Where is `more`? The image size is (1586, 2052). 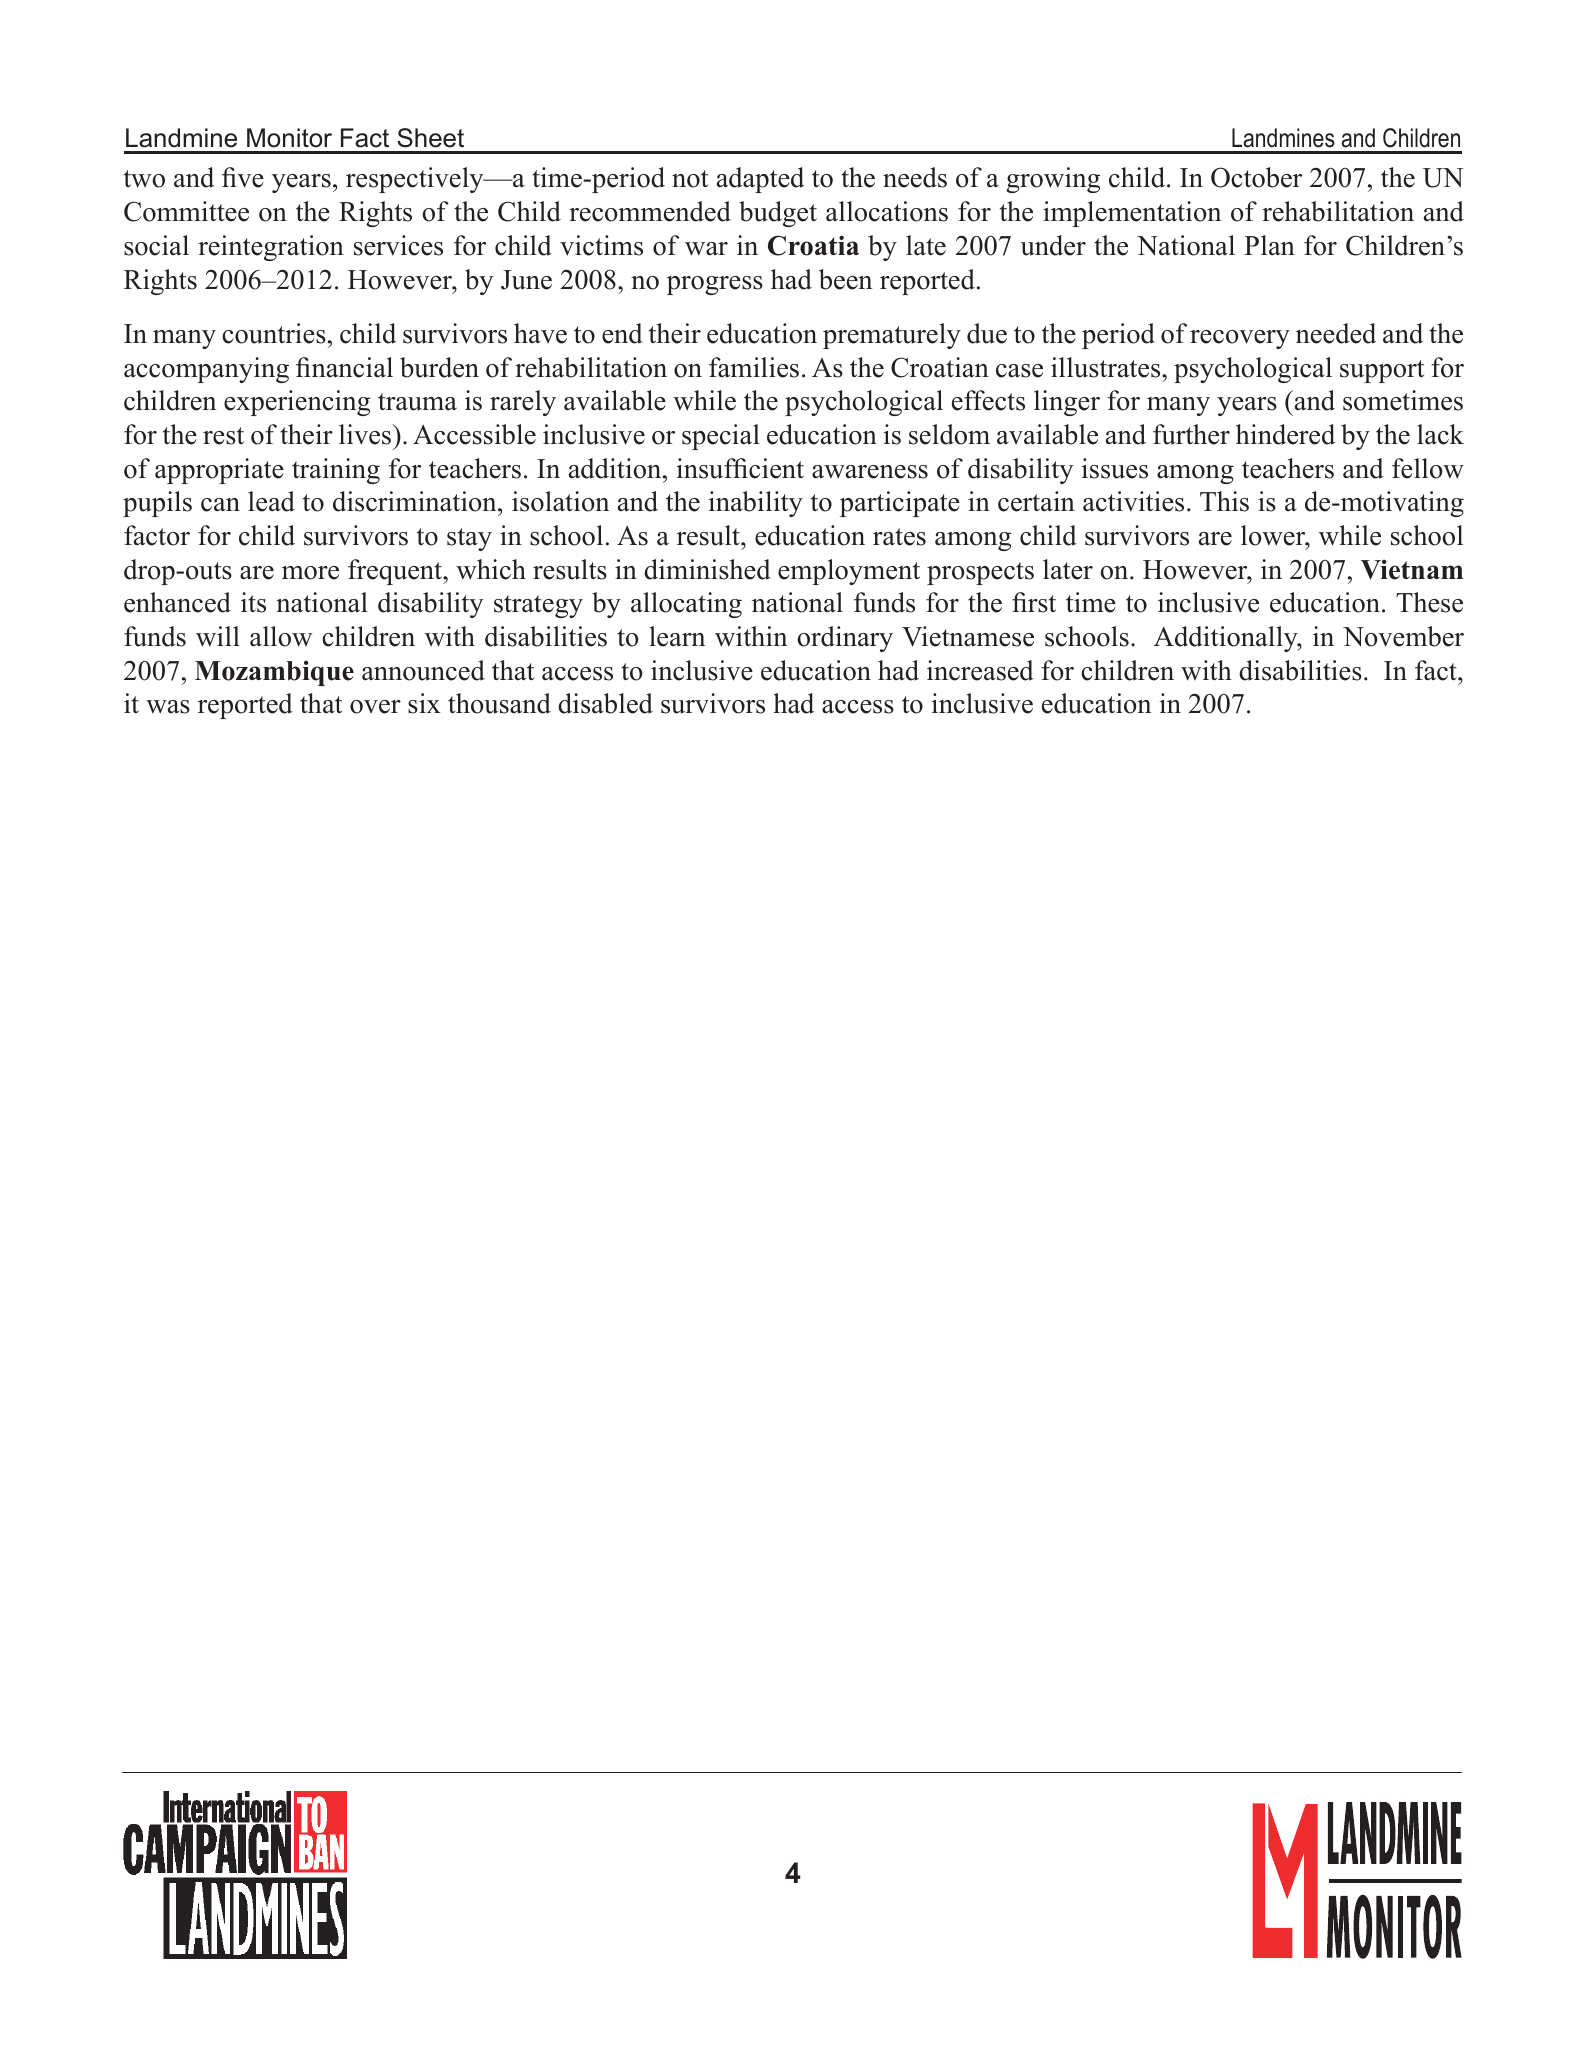 more is located at coordinates (310, 573).
